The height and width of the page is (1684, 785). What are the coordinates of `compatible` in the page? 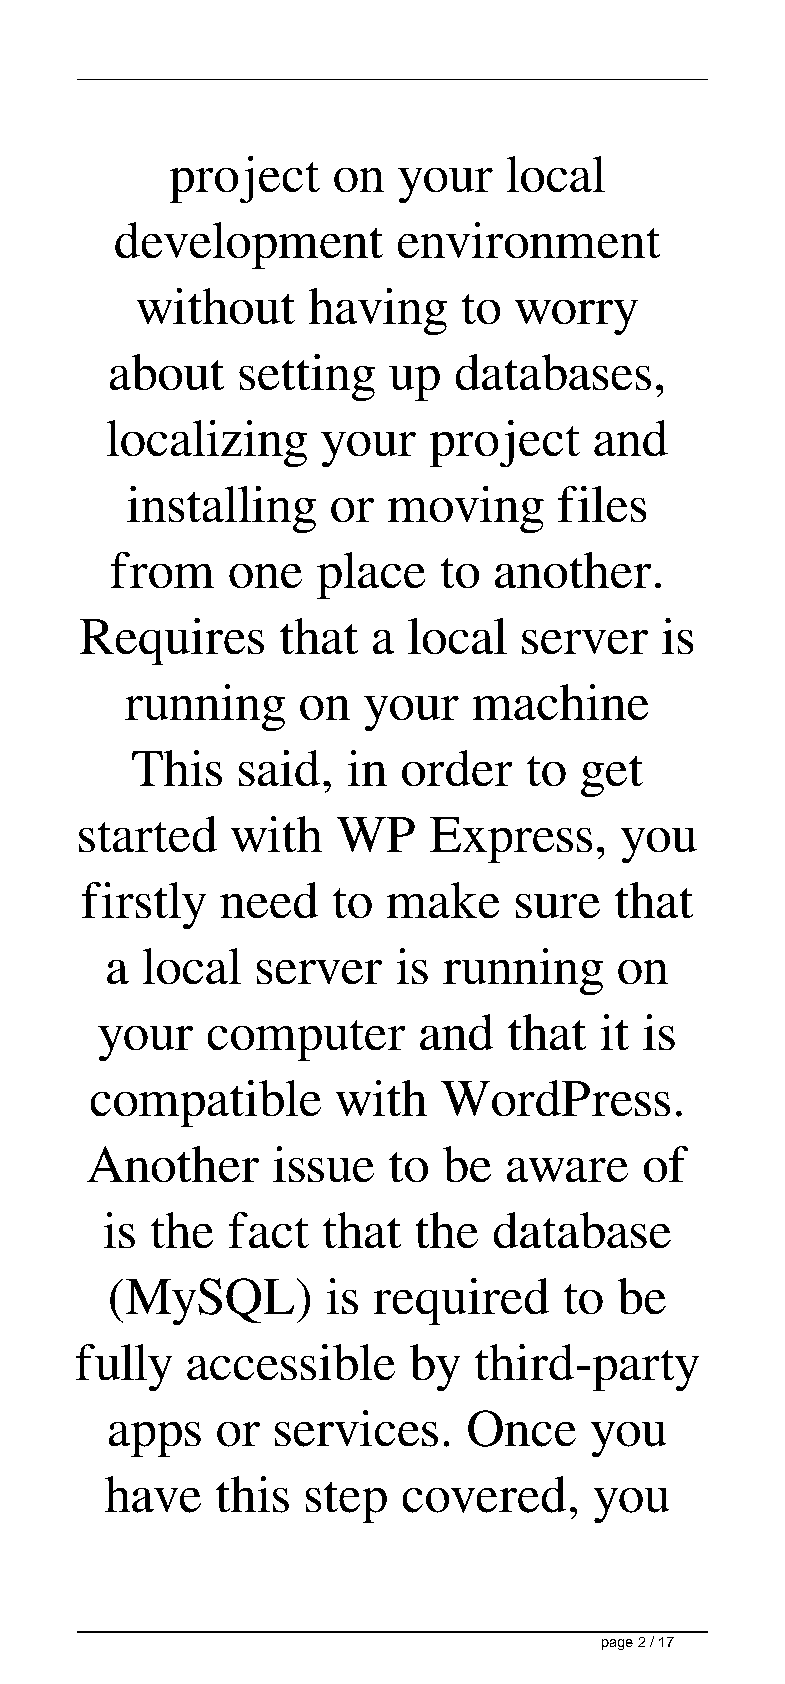 It's located at (206, 1103).
